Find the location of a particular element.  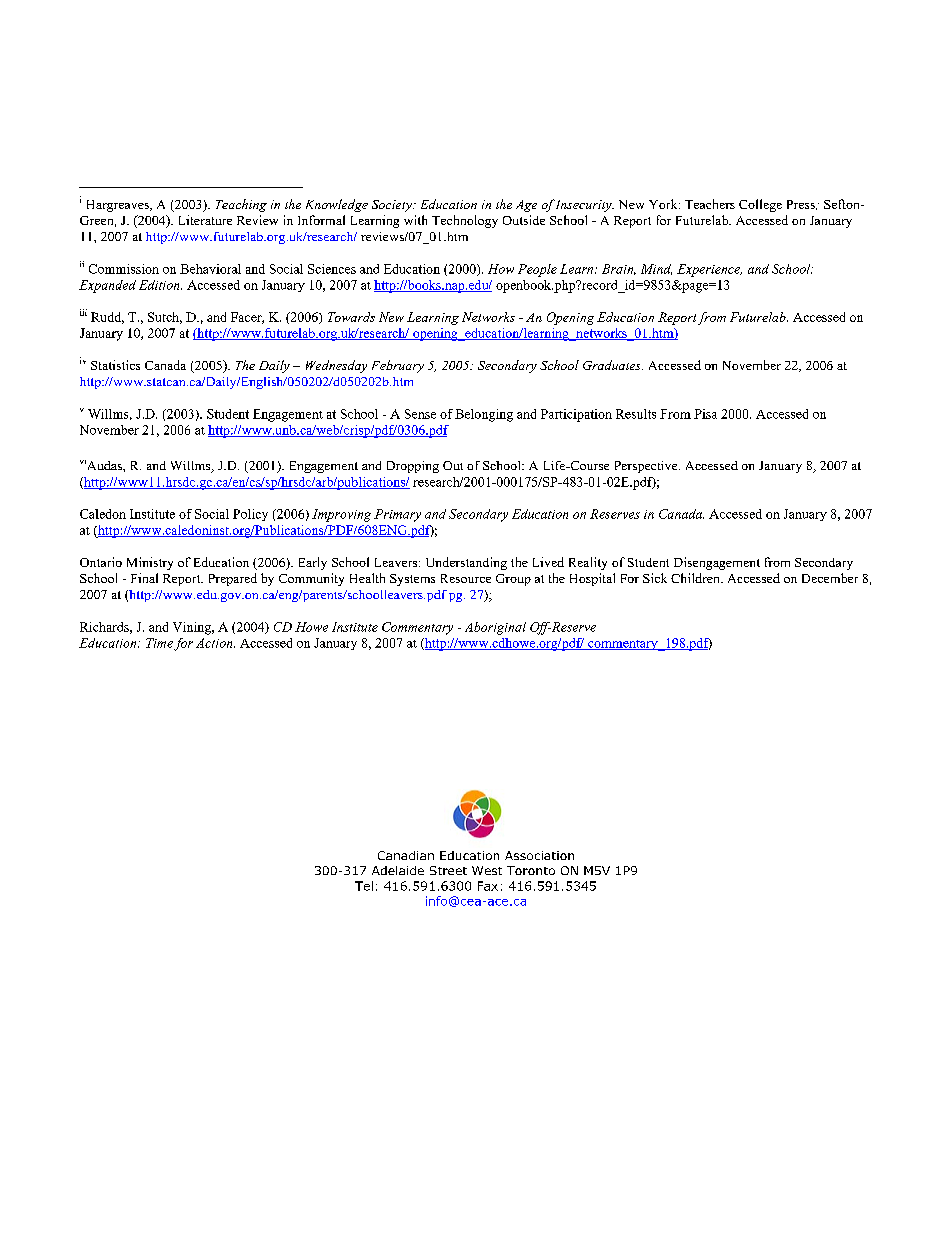

Association is located at coordinates (539, 855).
